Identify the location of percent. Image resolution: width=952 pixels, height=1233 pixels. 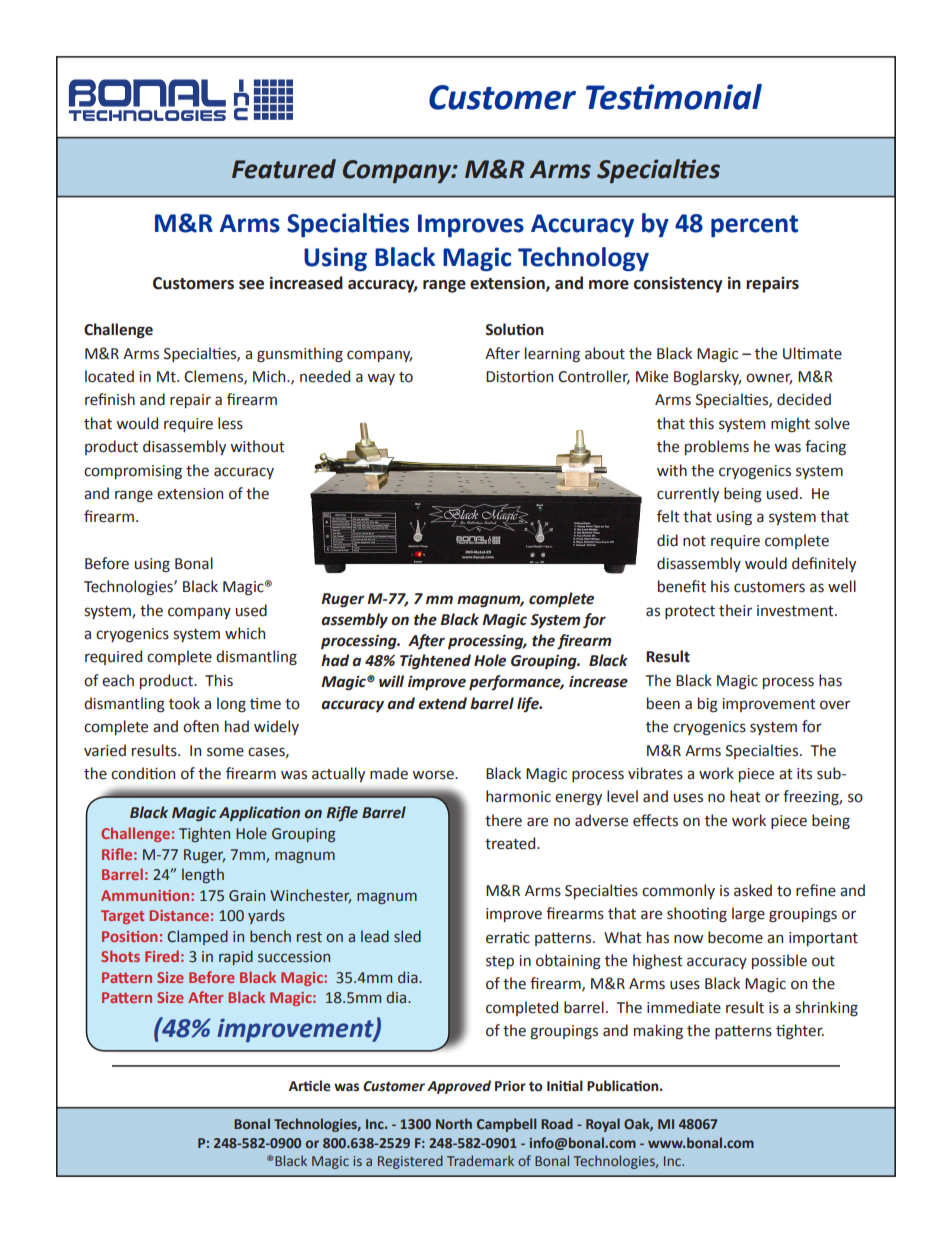
(754, 226).
